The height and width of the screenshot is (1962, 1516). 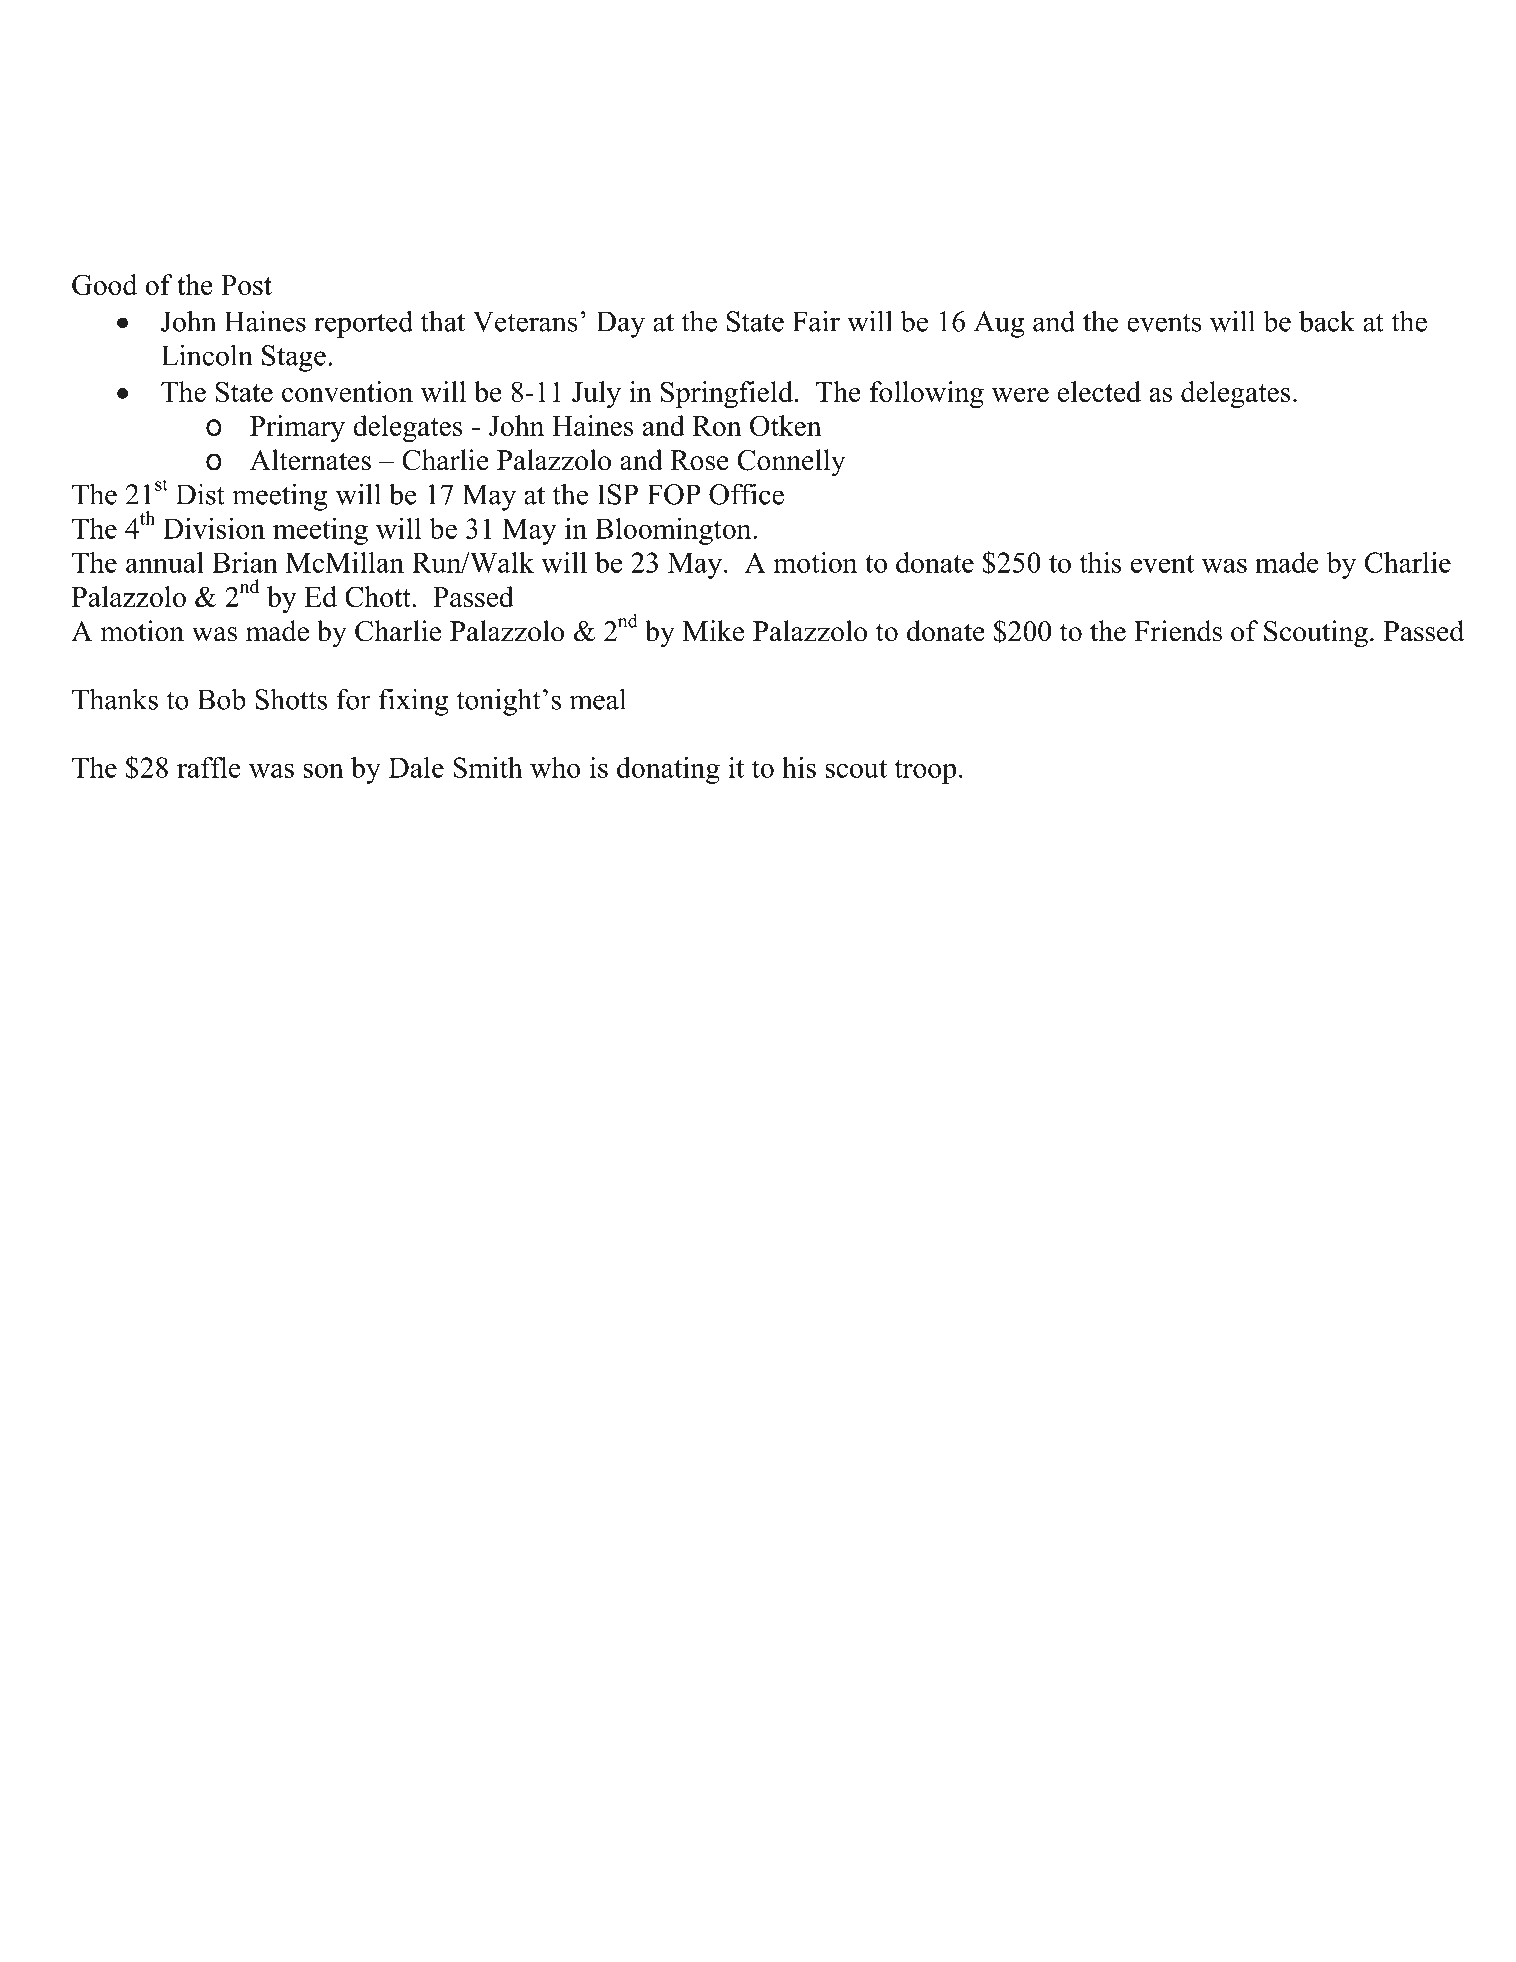 What do you see at coordinates (1178, 631) in the screenshot?
I see `Friends` at bounding box center [1178, 631].
